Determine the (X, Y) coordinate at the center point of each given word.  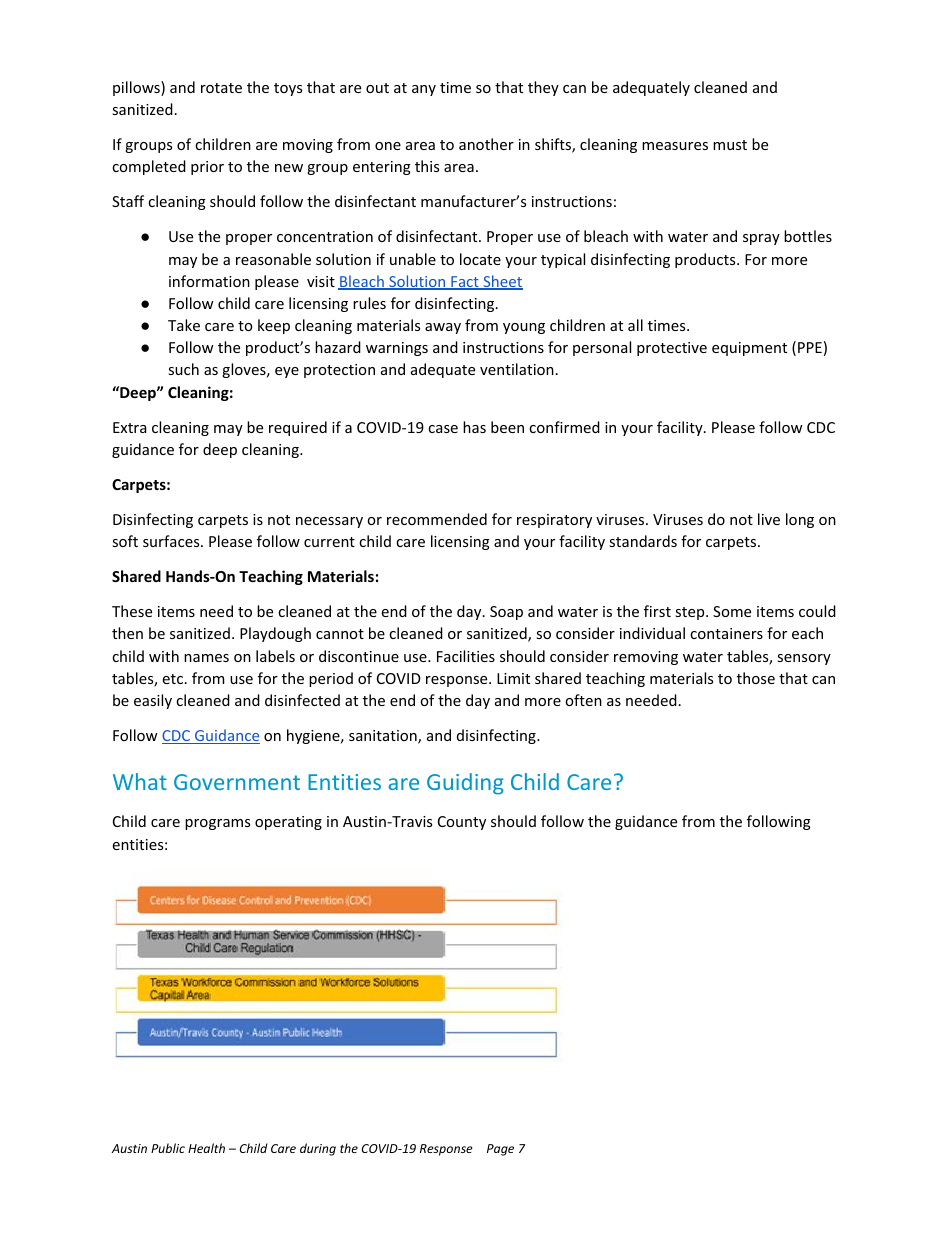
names (206, 658)
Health (206, 1148)
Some (732, 611)
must (730, 145)
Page (500, 1150)
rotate (221, 88)
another (486, 144)
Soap (506, 613)
